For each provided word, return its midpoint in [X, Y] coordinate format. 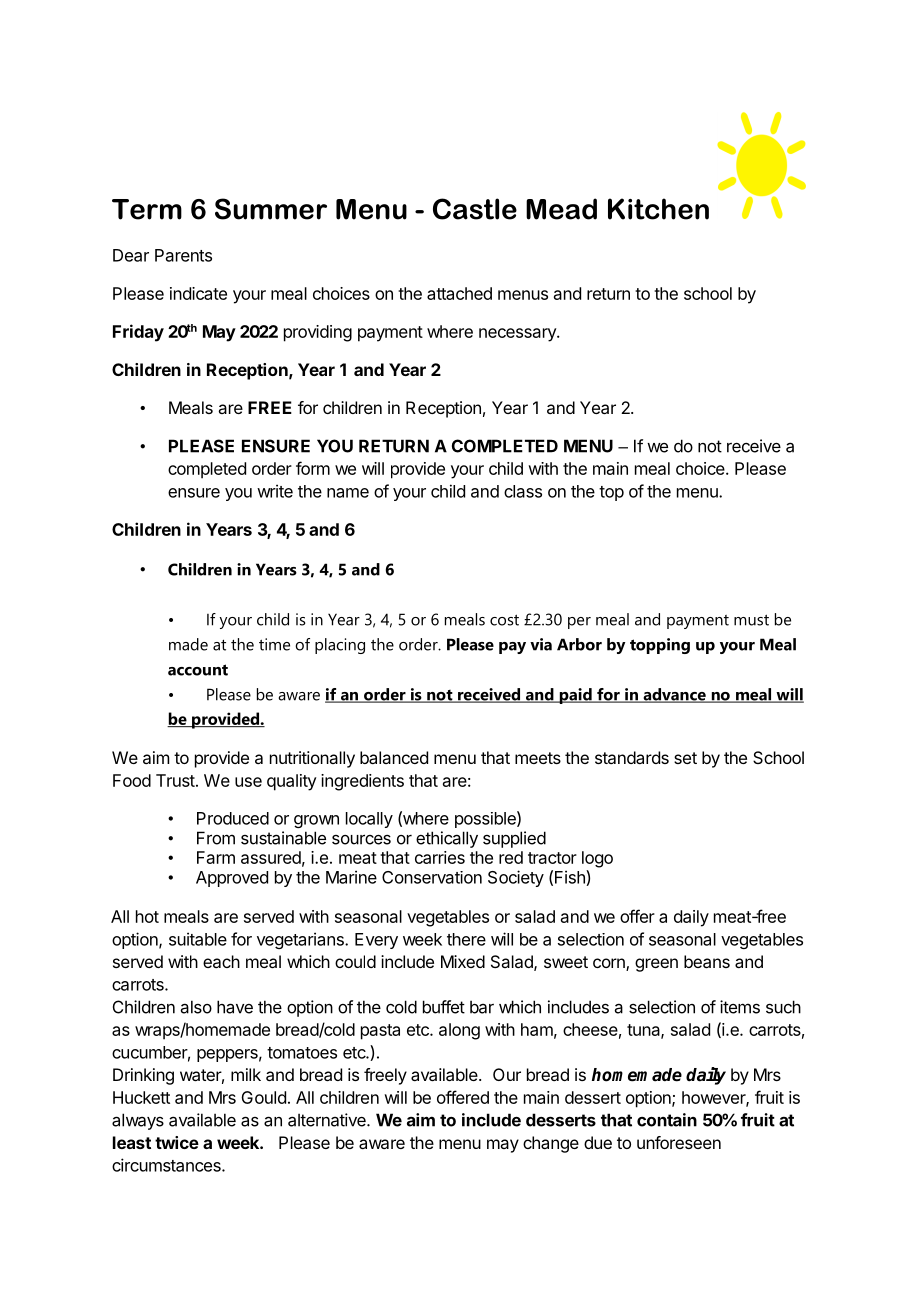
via [541, 644]
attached [459, 293]
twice [177, 1142]
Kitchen [658, 209]
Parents [183, 255]
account [198, 670]
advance [674, 695]
